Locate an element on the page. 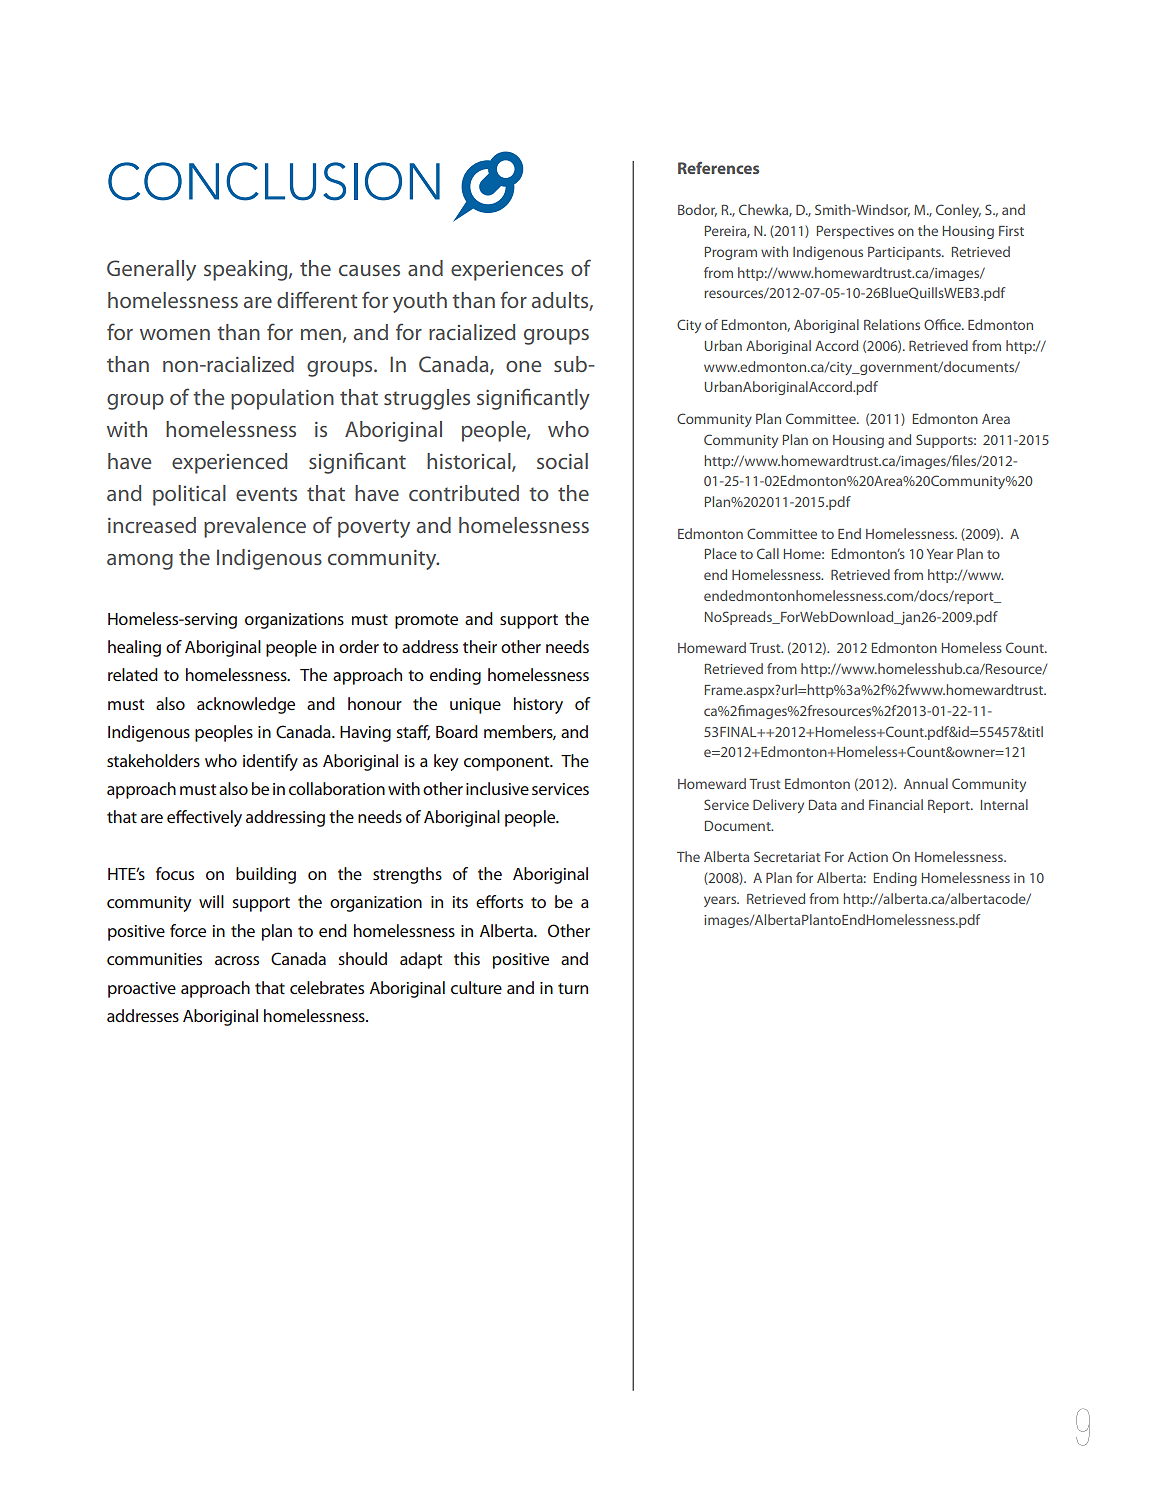  across is located at coordinates (237, 960).
